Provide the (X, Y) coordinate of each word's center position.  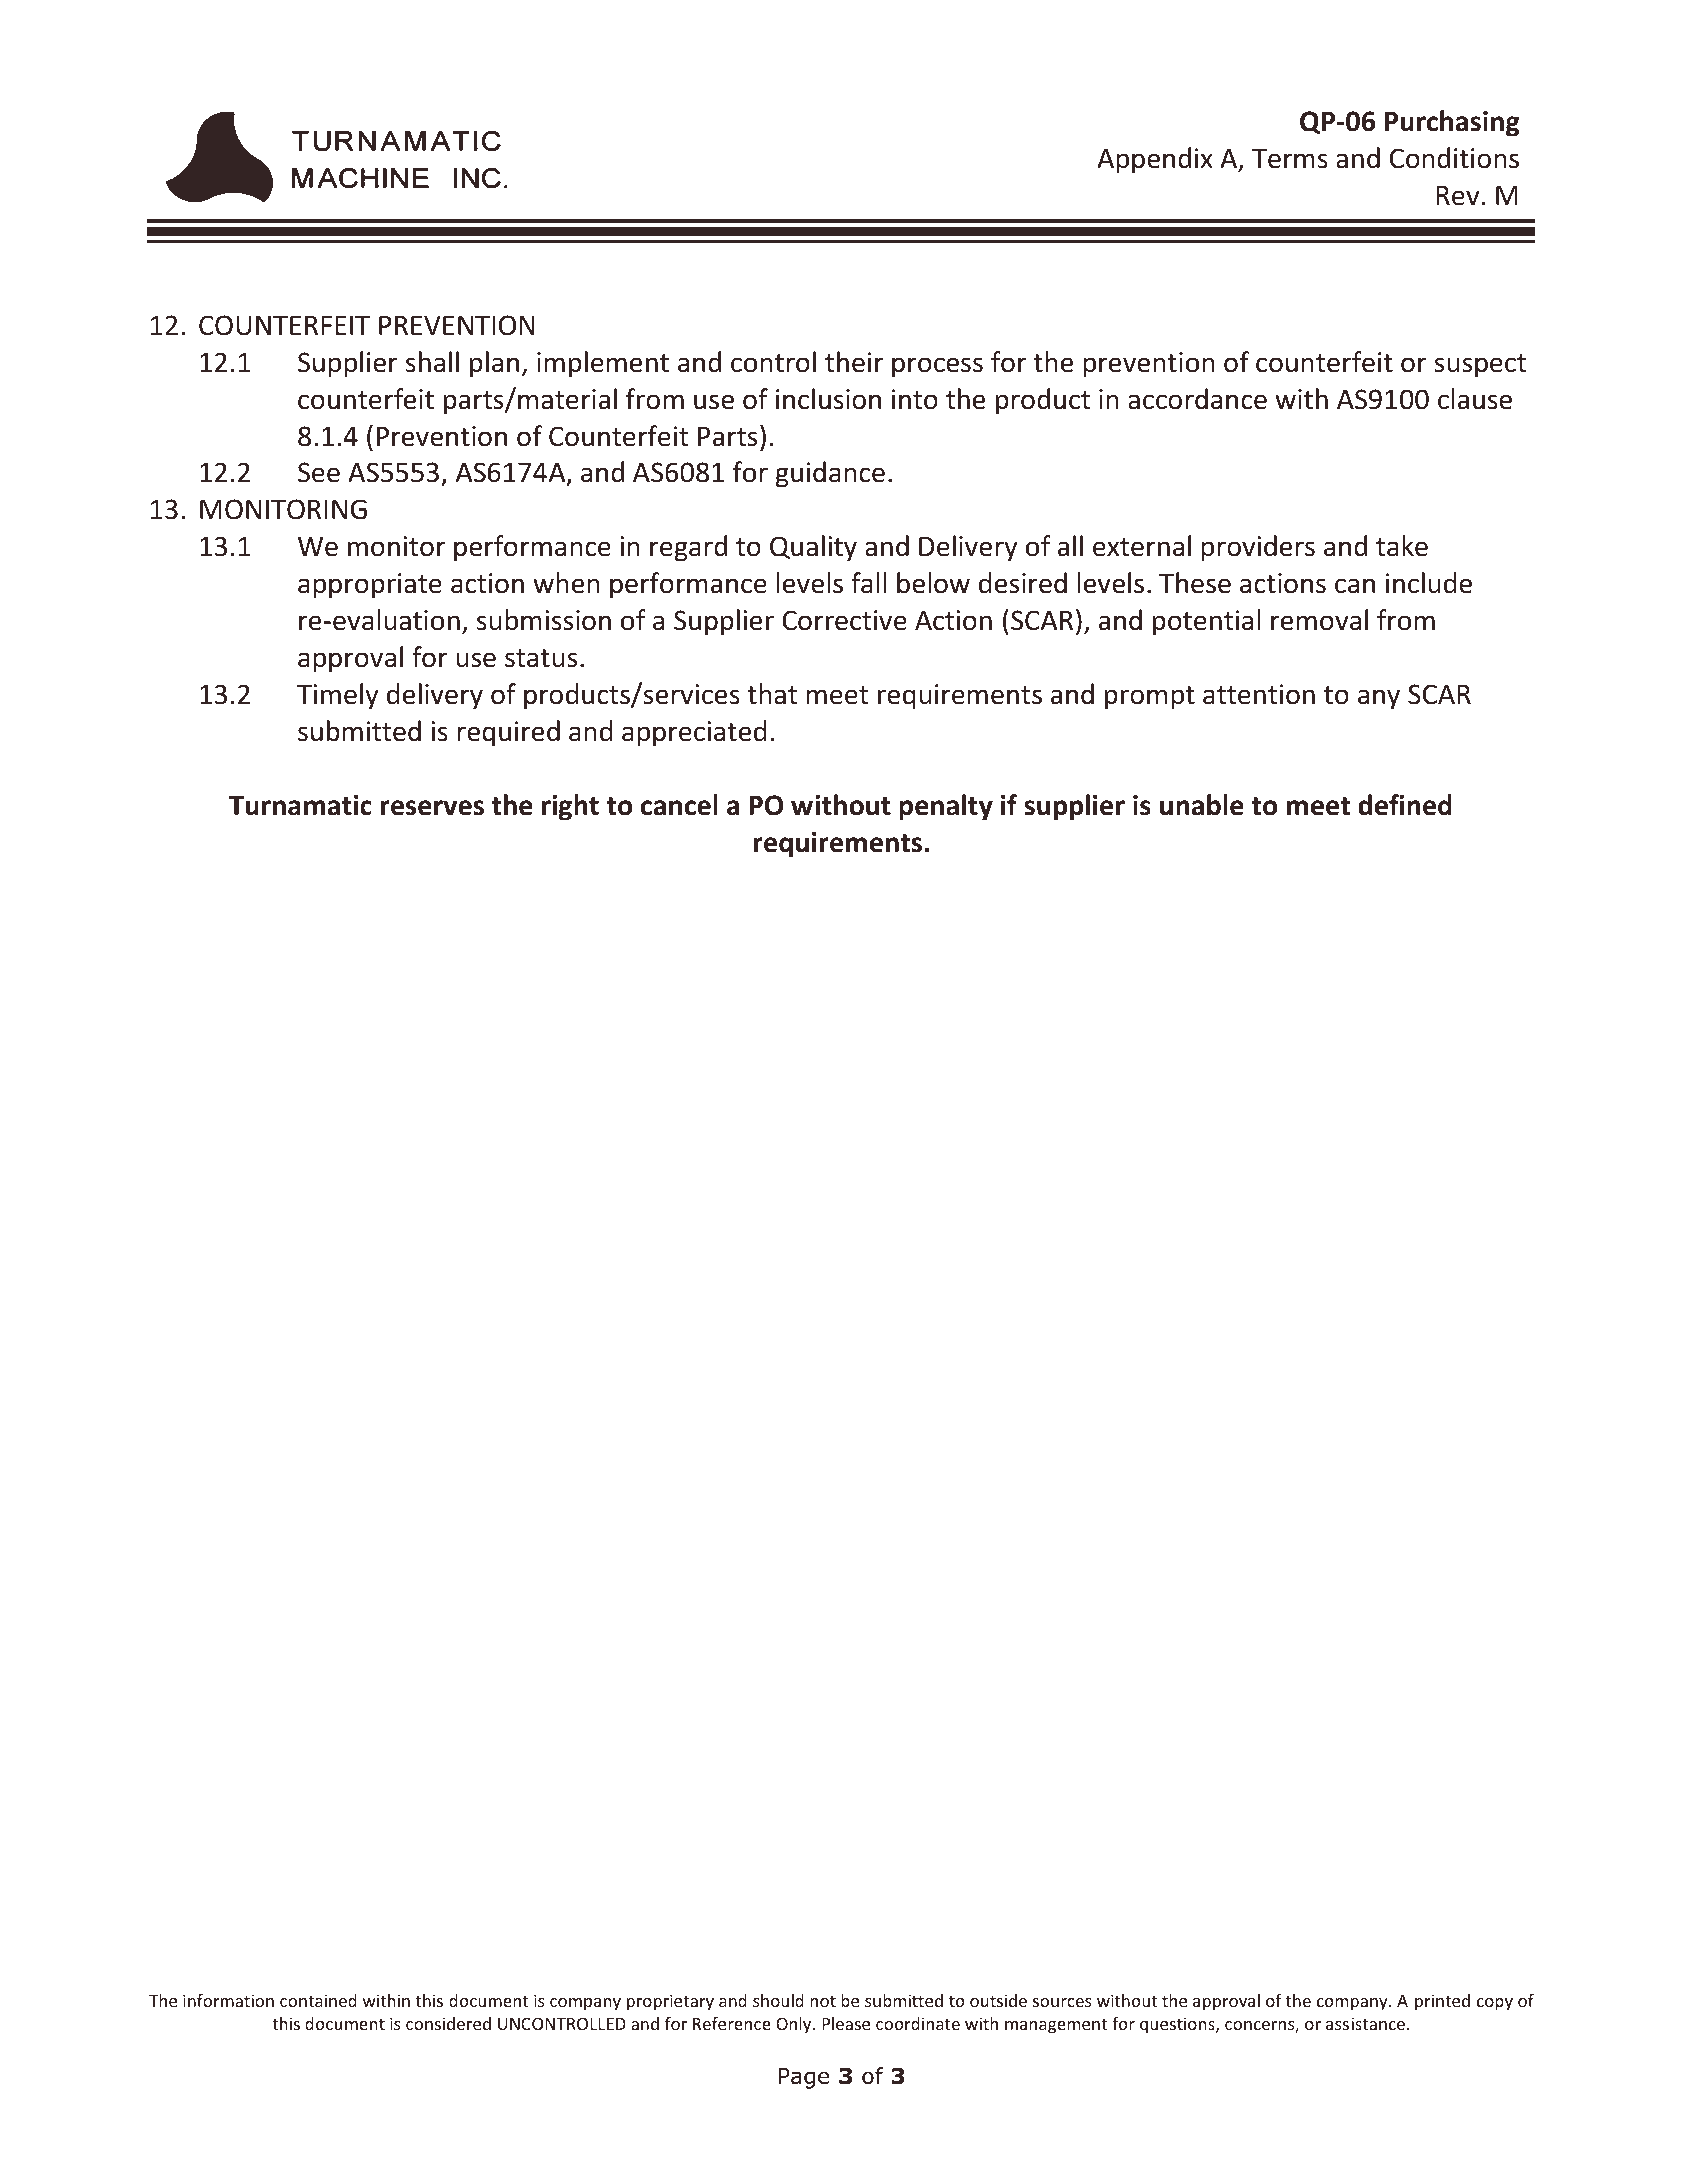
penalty (946, 807)
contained (318, 2000)
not (823, 2001)
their (854, 362)
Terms (1290, 159)
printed (1442, 2002)
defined (1405, 805)
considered (448, 2023)
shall (432, 362)
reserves (432, 808)
